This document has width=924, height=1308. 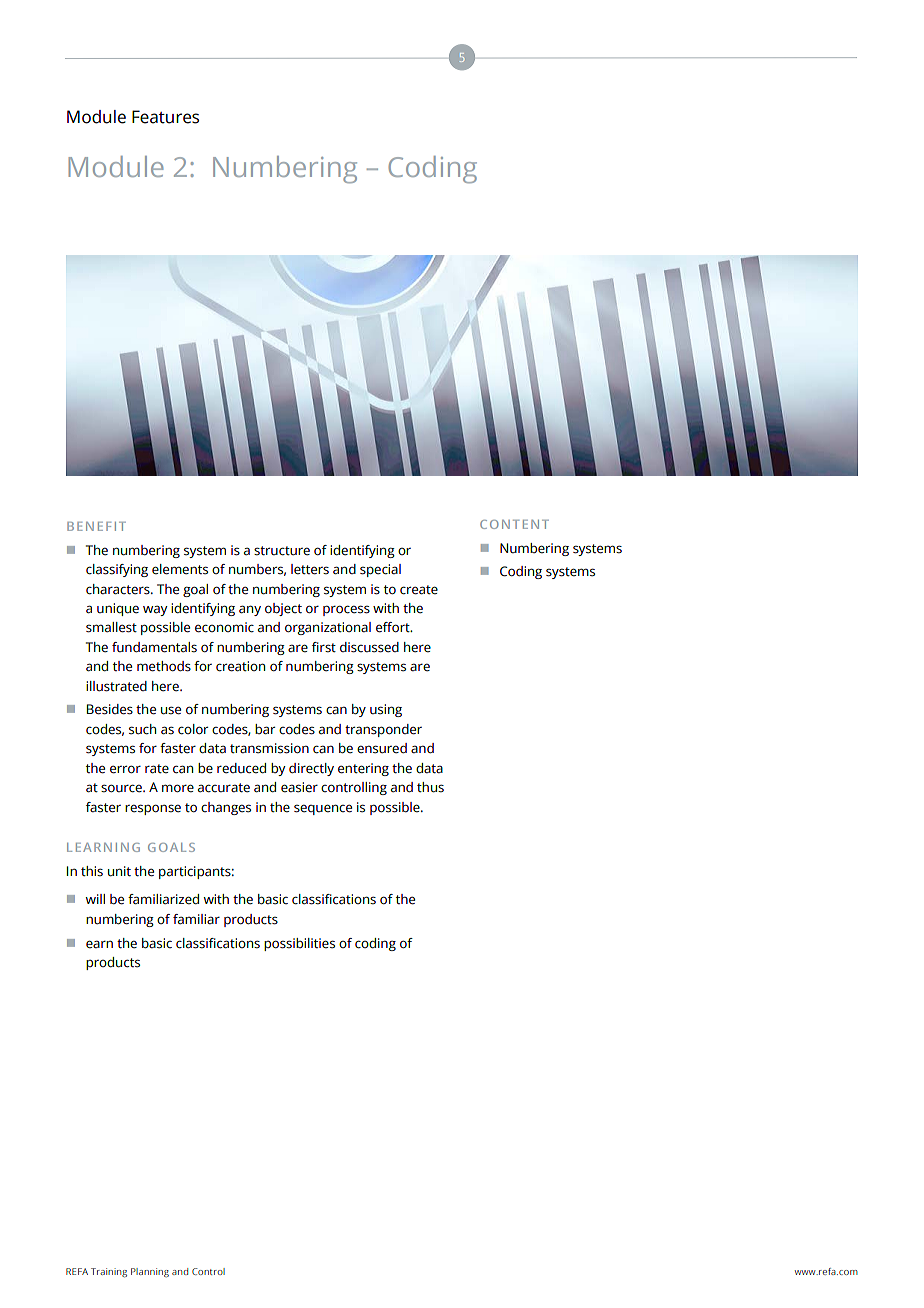 What do you see at coordinates (265, 729) in the document?
I see `bar` at bounding box center [265, 729].
